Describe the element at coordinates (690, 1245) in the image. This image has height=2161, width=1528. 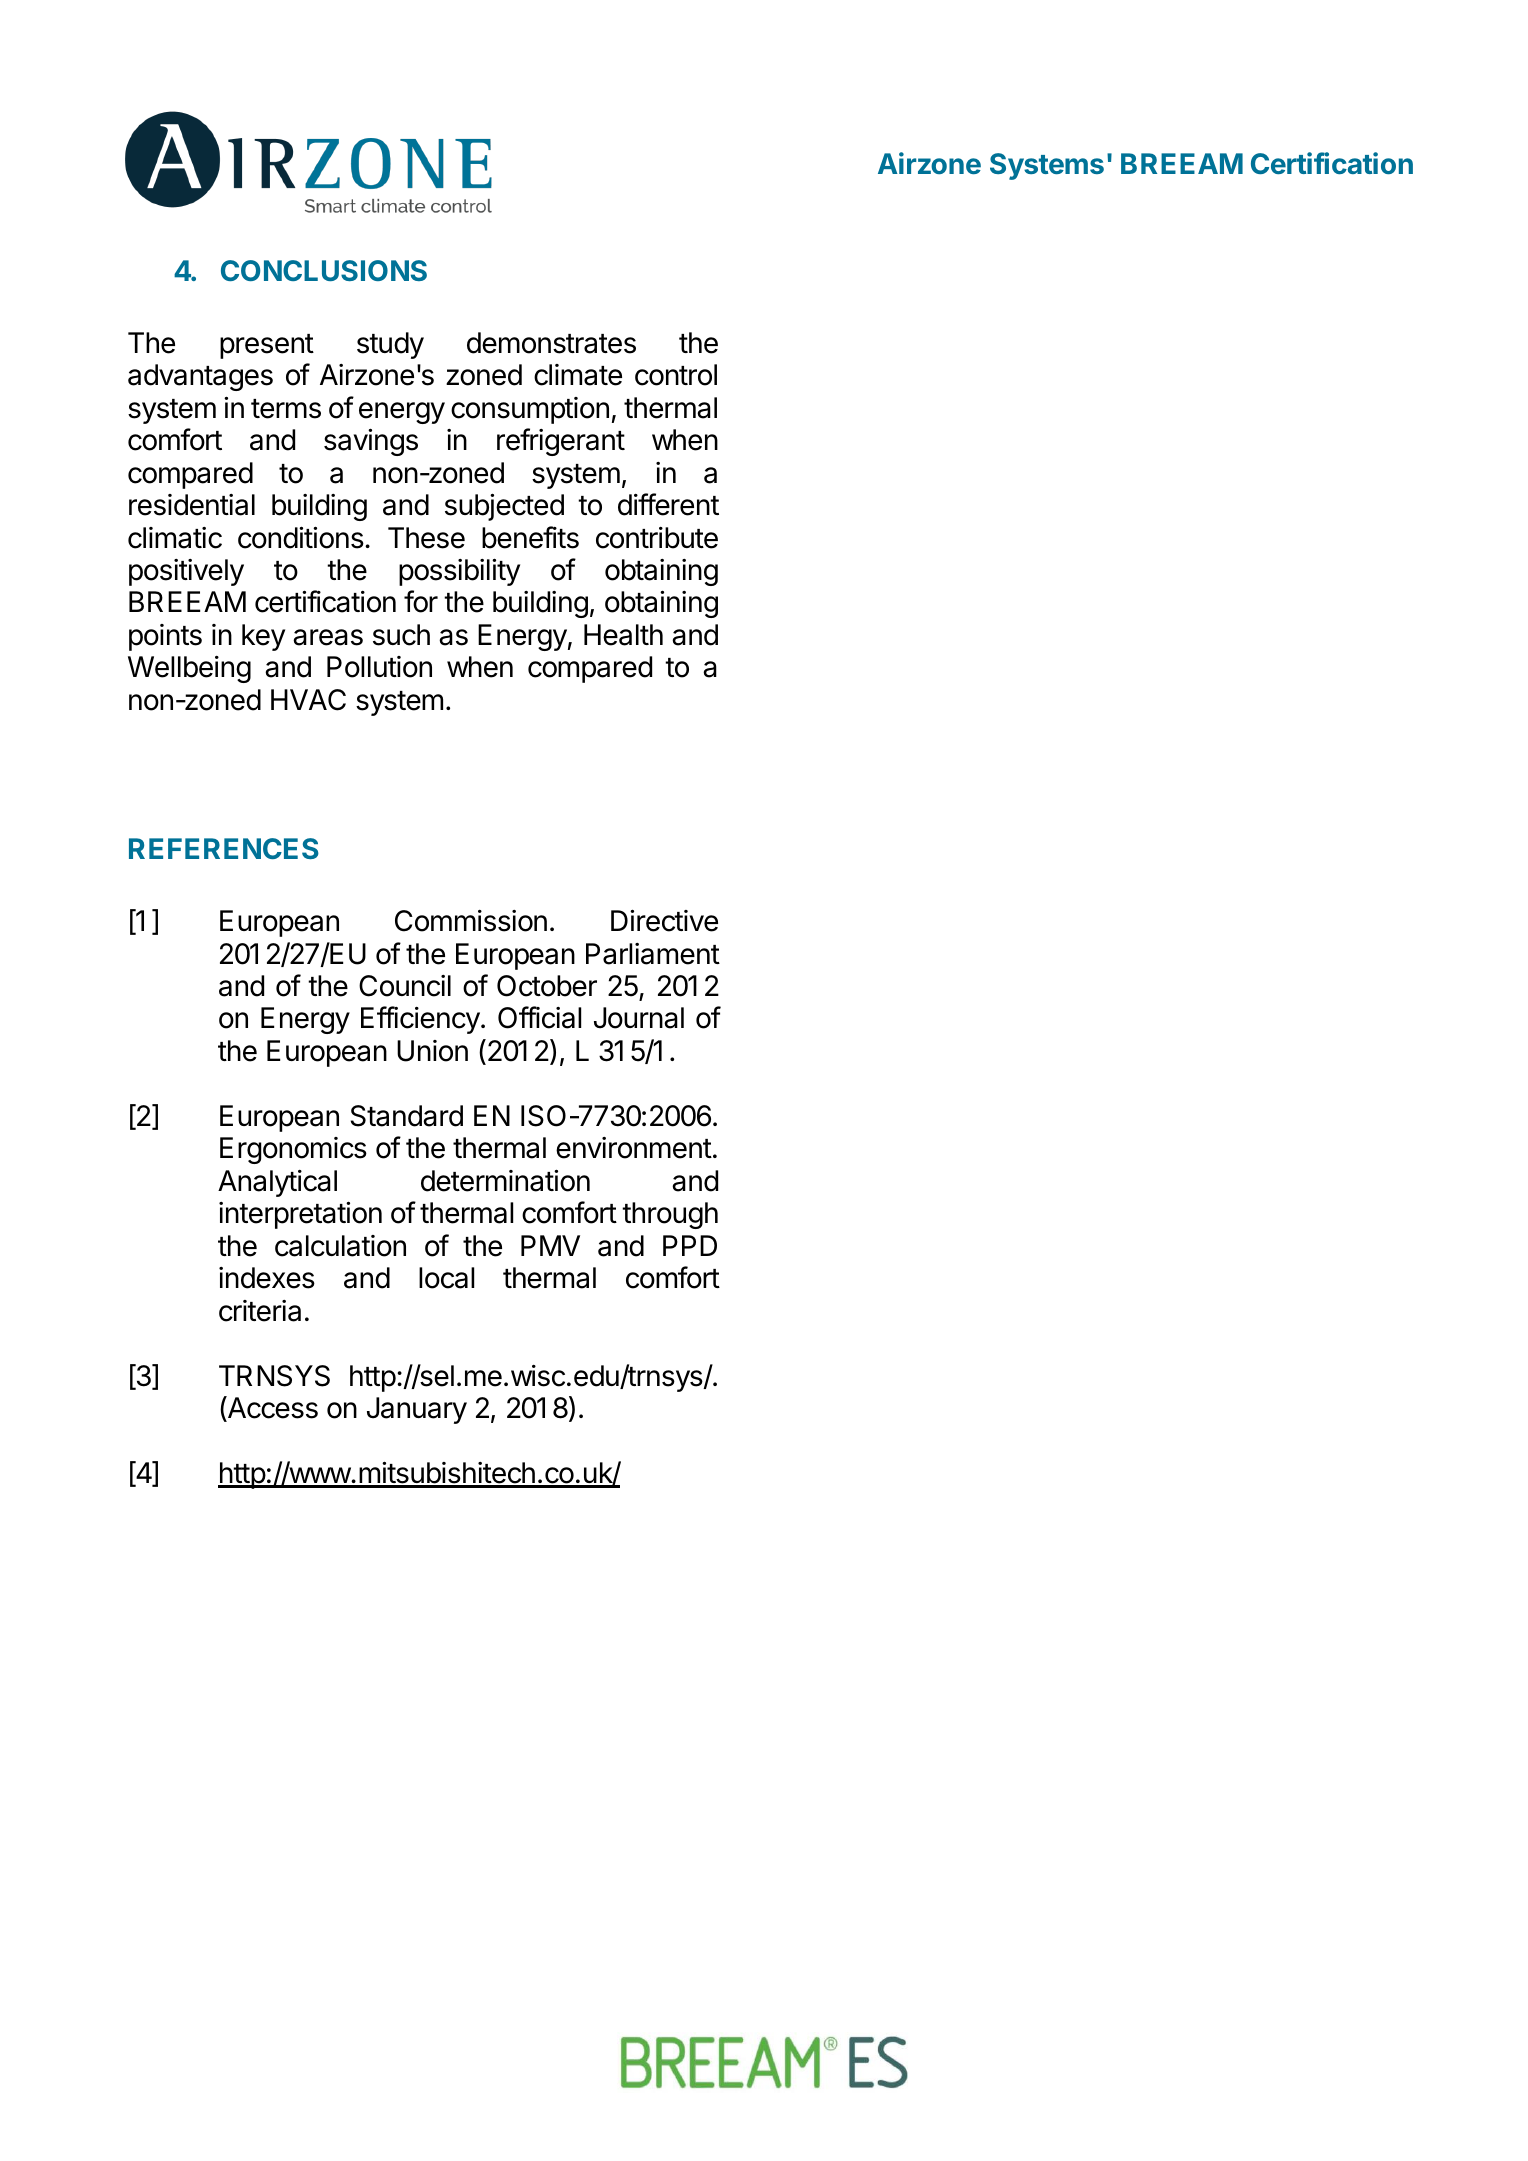
I see `PPD` at that location.
